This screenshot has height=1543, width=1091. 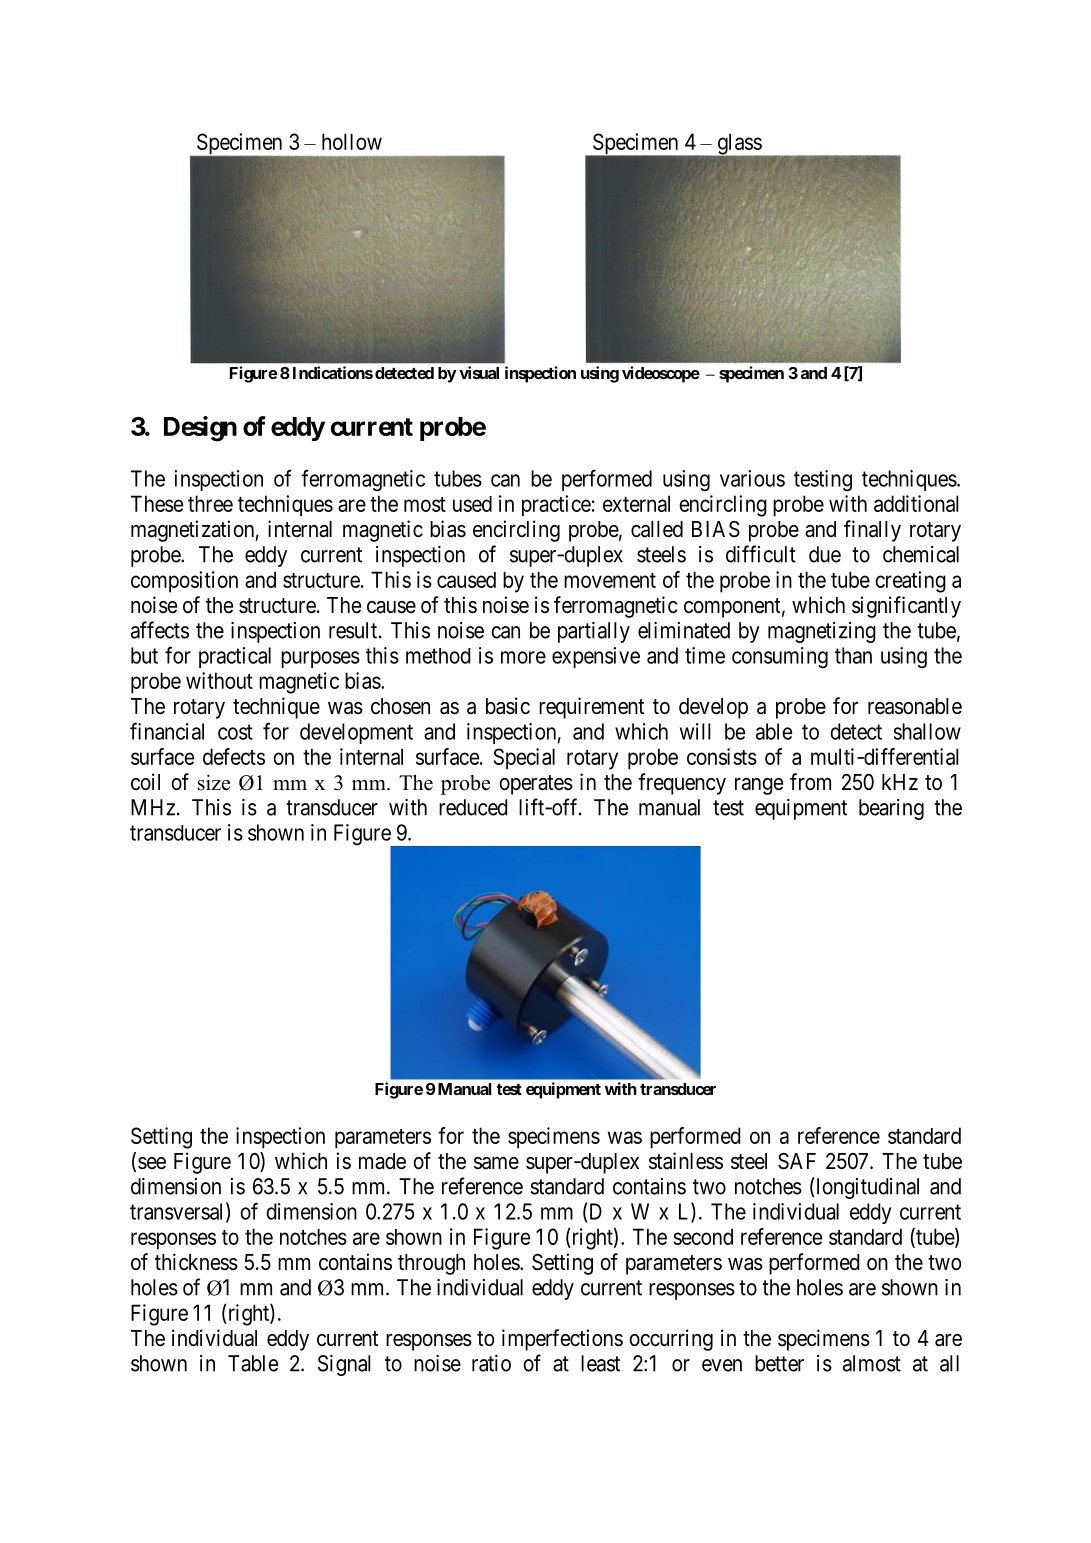 I want to click on thickness, so click(x=196, y=1262).
